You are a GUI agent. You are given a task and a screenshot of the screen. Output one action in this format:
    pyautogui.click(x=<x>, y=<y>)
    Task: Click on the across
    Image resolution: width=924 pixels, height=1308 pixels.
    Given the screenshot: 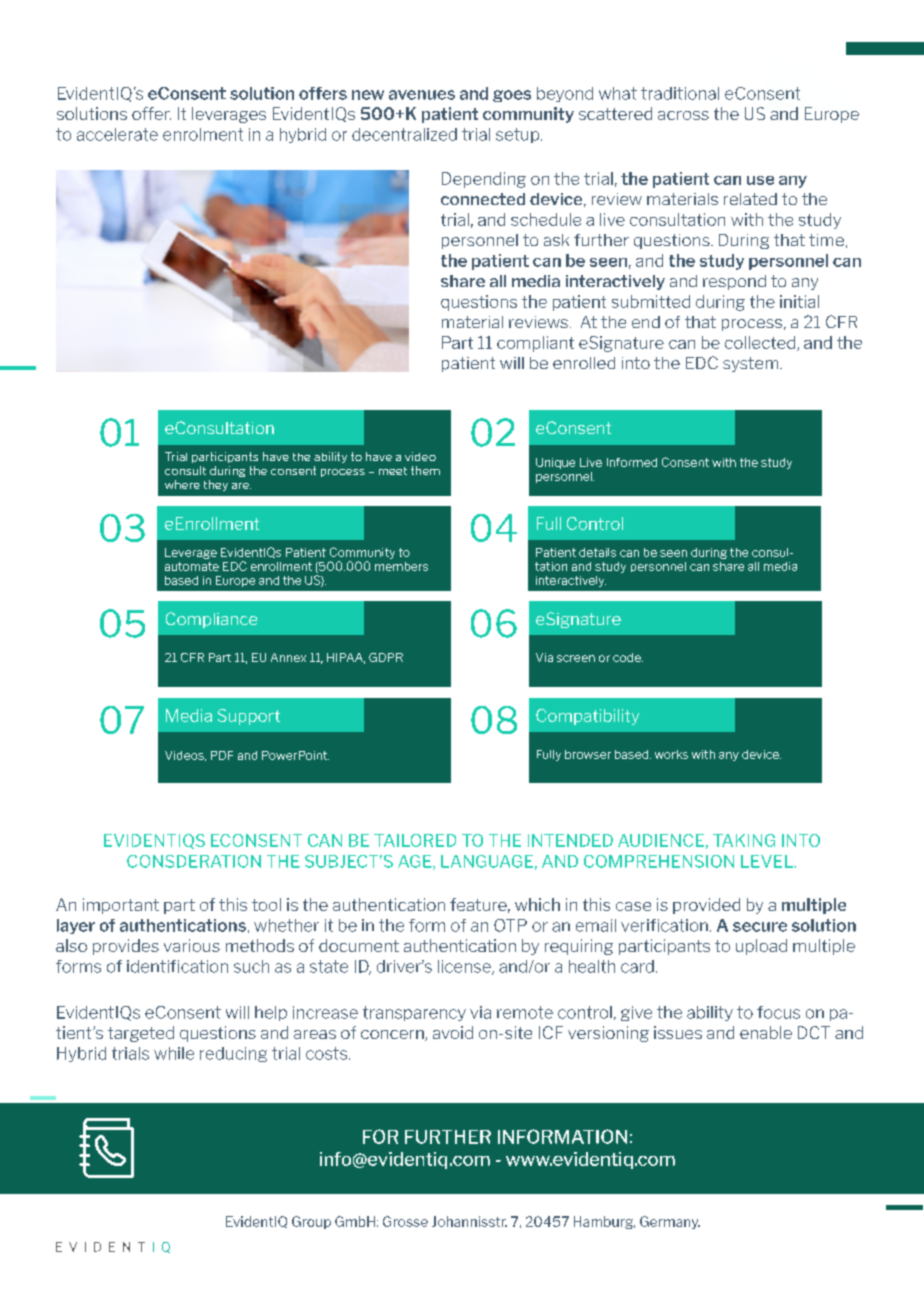 What is the action you would take?
    pyautogui.click(x=683, y=115)
